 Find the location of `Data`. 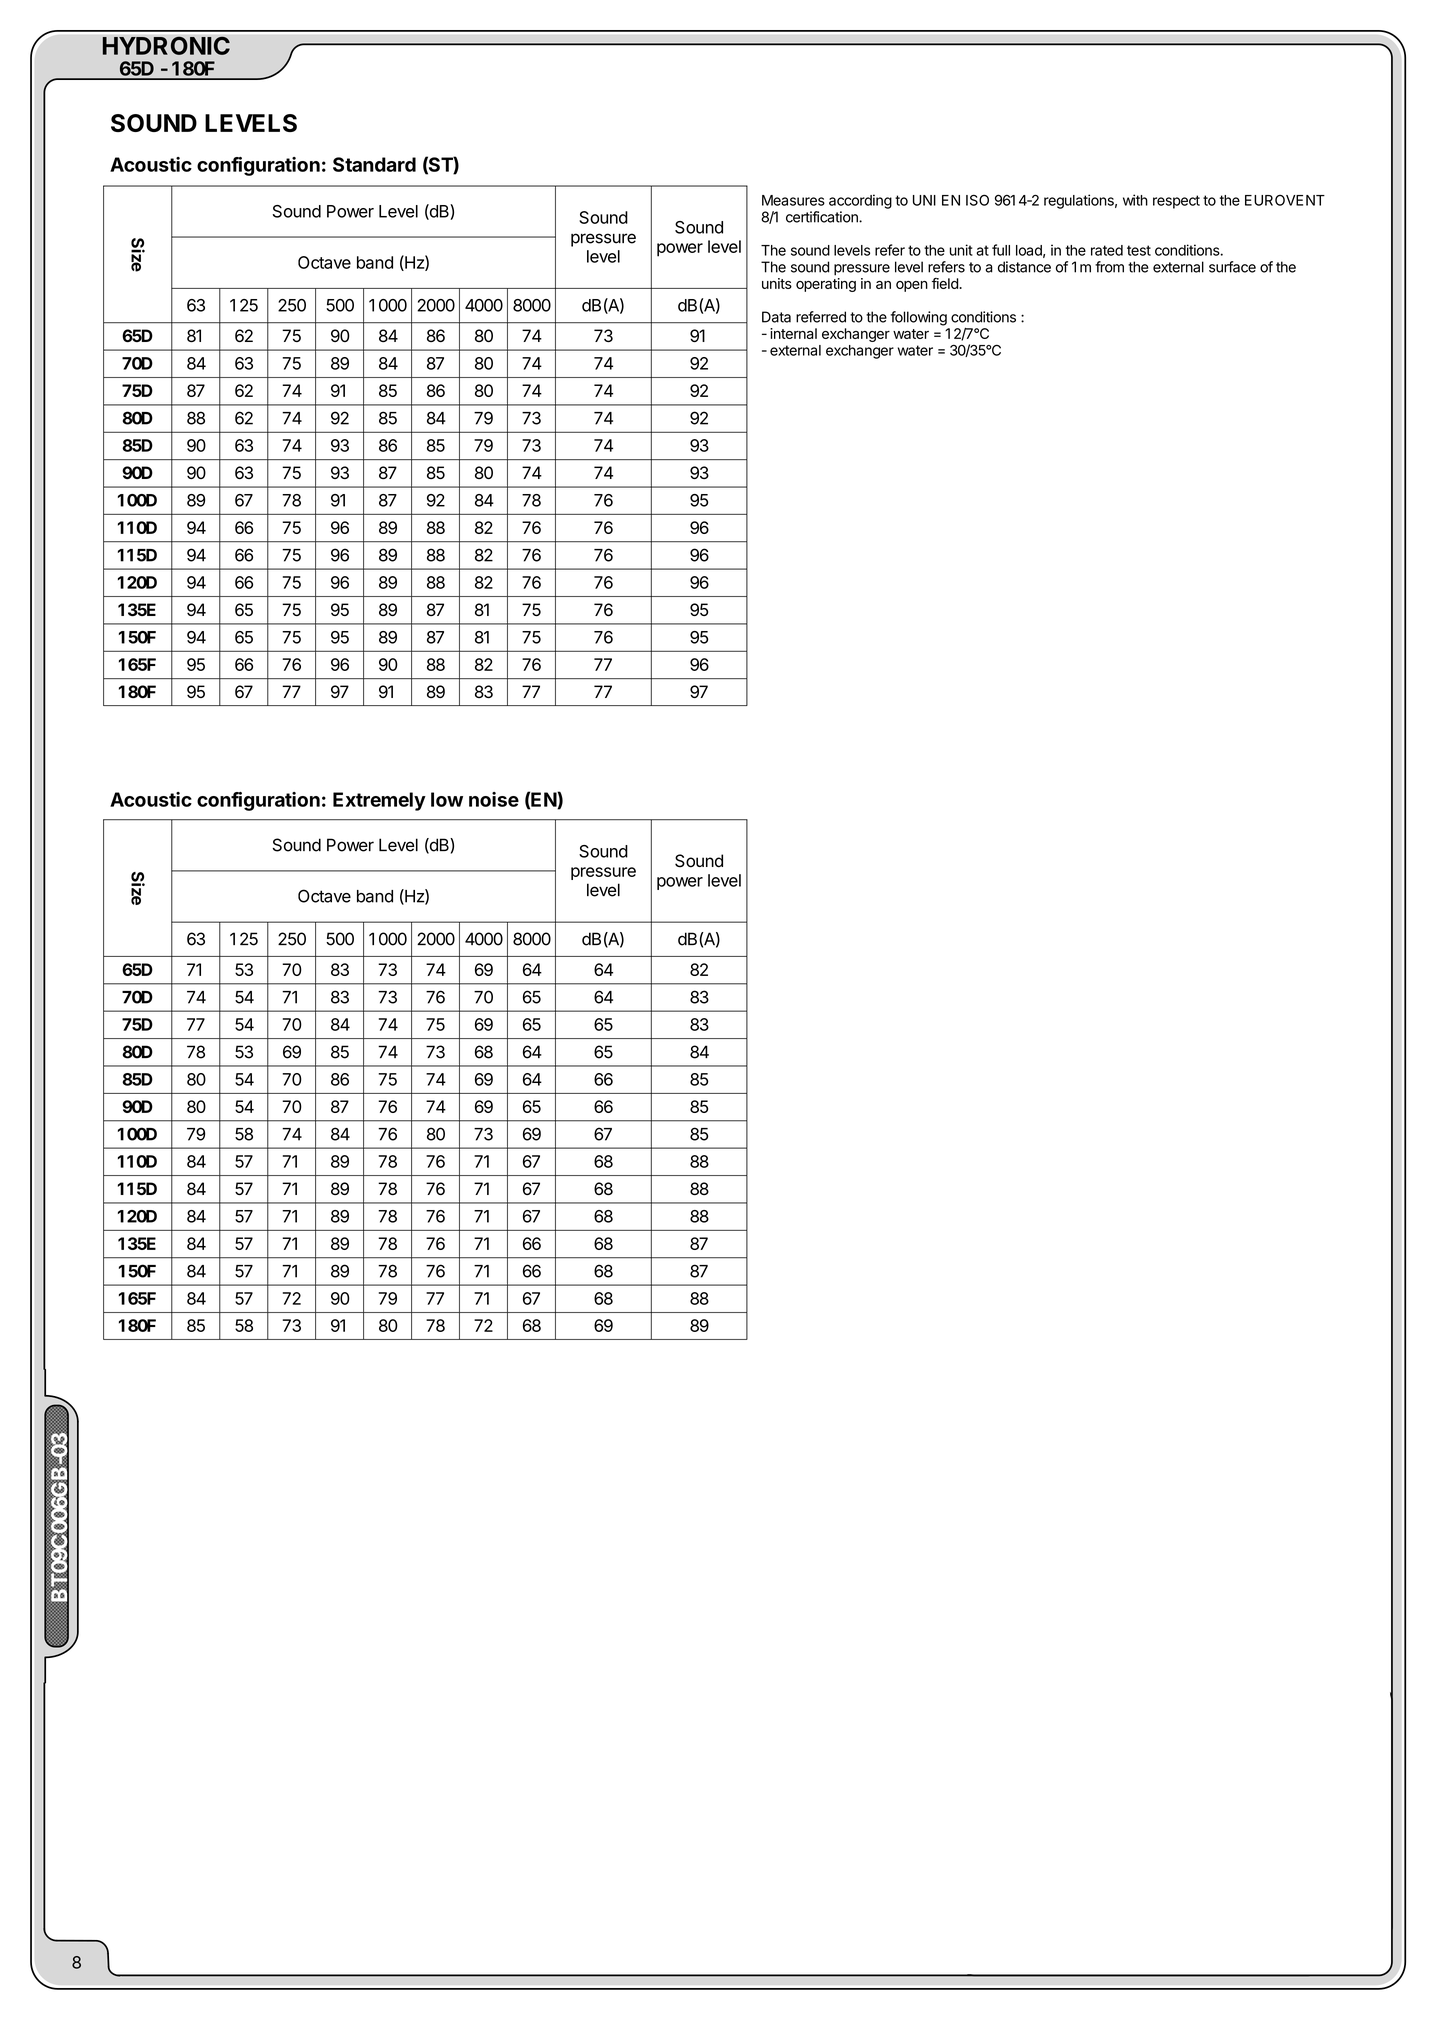

Data is located at coordinates (776, 317).
